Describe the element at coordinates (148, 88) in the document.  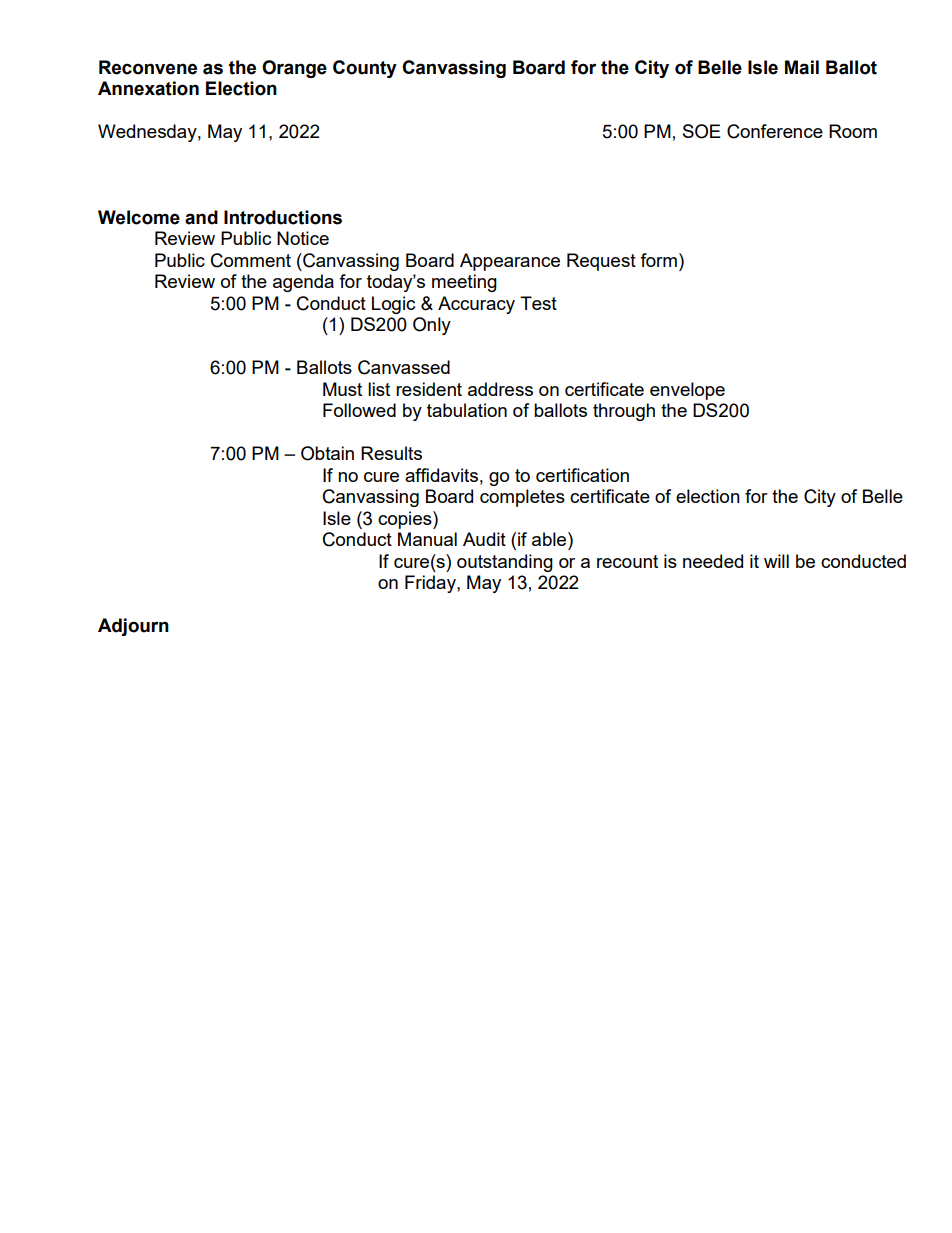
I see `Annexation` at that location.
